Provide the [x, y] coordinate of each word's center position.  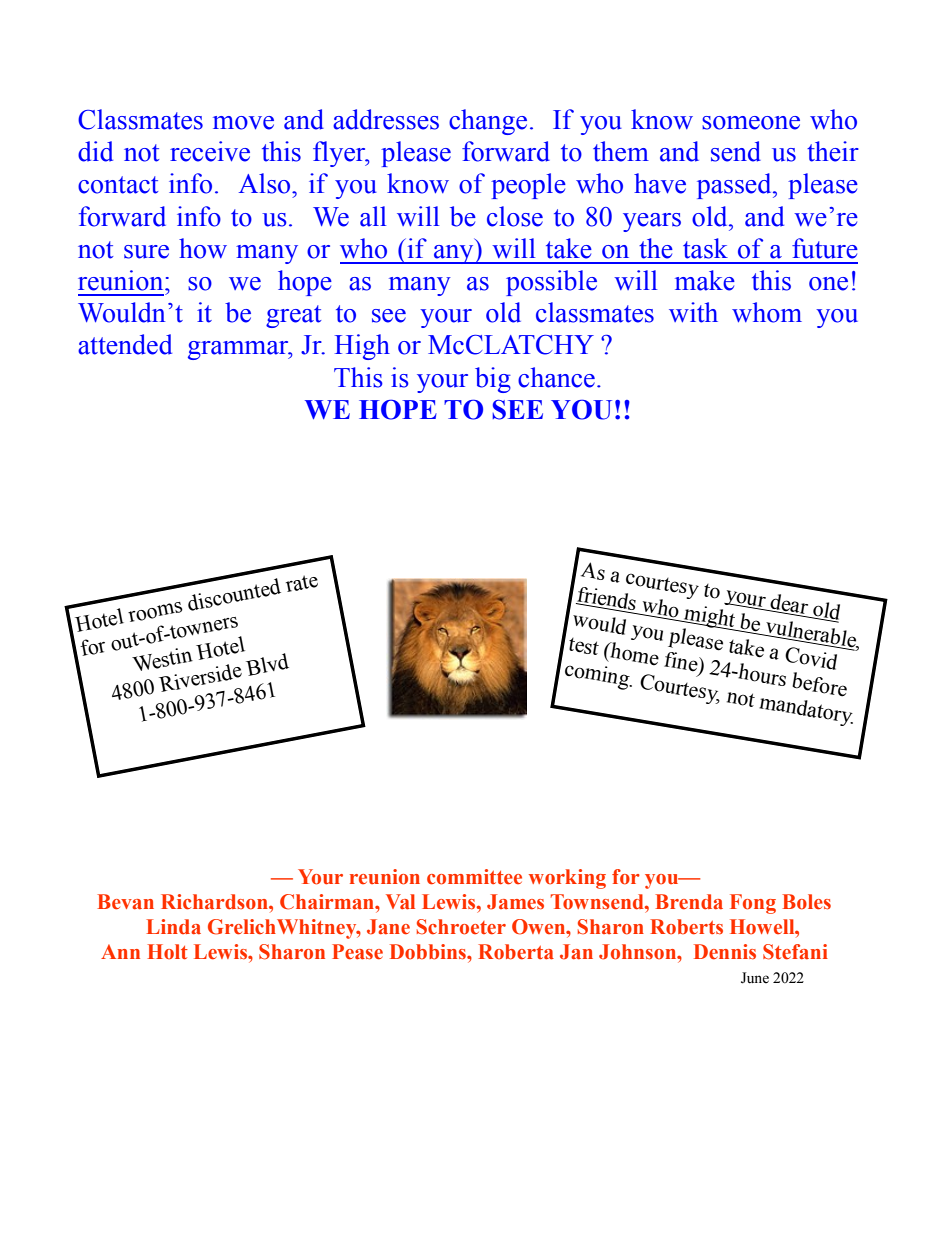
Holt [167, 952]
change [488, 122]
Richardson [215, 902]
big [493, 380]
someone [751, 123]
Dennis [725, 952]
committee [474, 877]
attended [125, 344]
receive [210, 151]
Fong [753, 904]
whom [767, 312]
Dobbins [429, 952]
